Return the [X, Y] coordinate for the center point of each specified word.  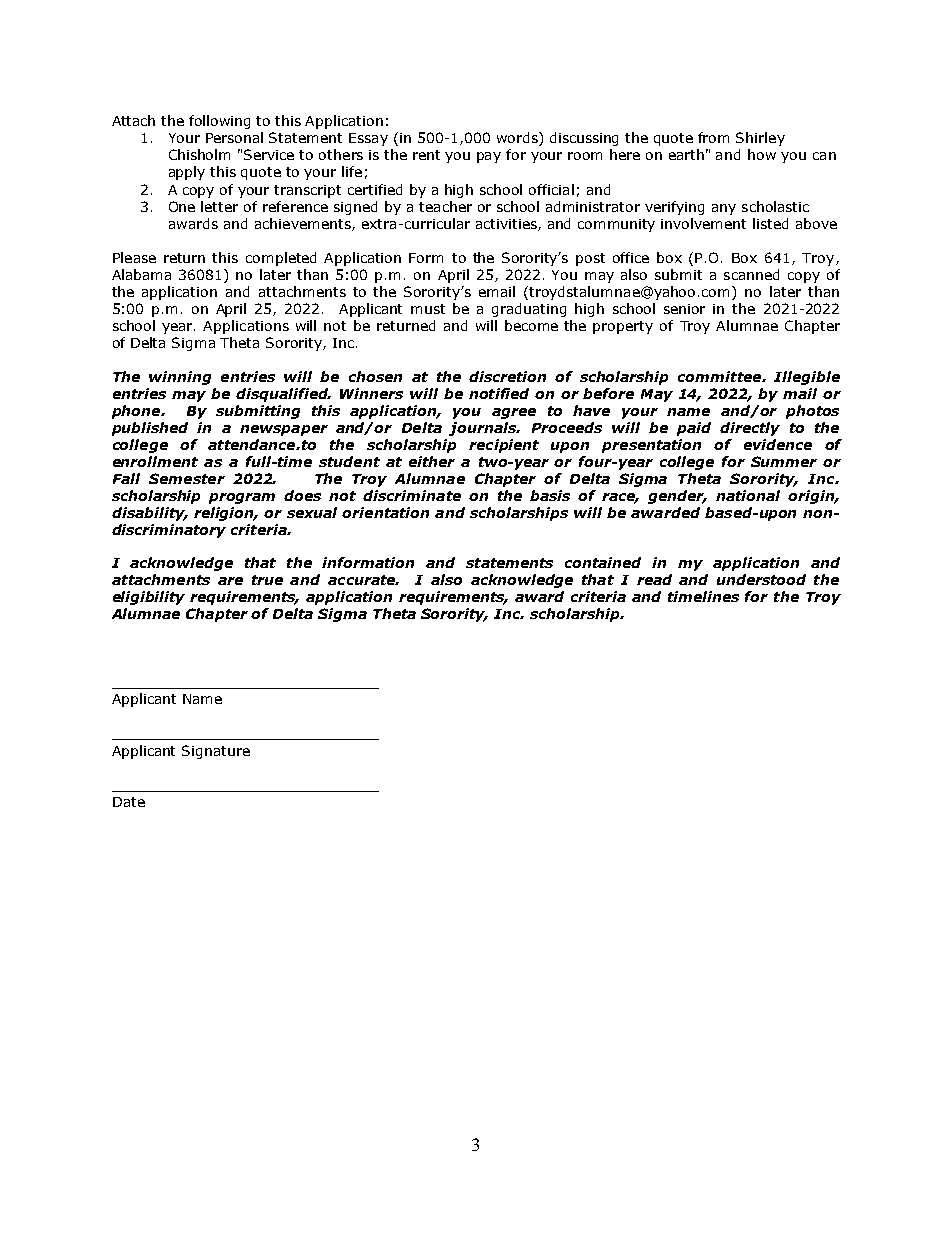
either [432, 461]
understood [761, 579]
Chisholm [199, 154]
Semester [187, 478]
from [713, 137]
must [428, 309]
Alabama [141, 274]
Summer [784, 461]
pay [489, 157]
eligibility [149, 598]
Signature [216, 752]
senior [684, 309]
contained [603, 562]
